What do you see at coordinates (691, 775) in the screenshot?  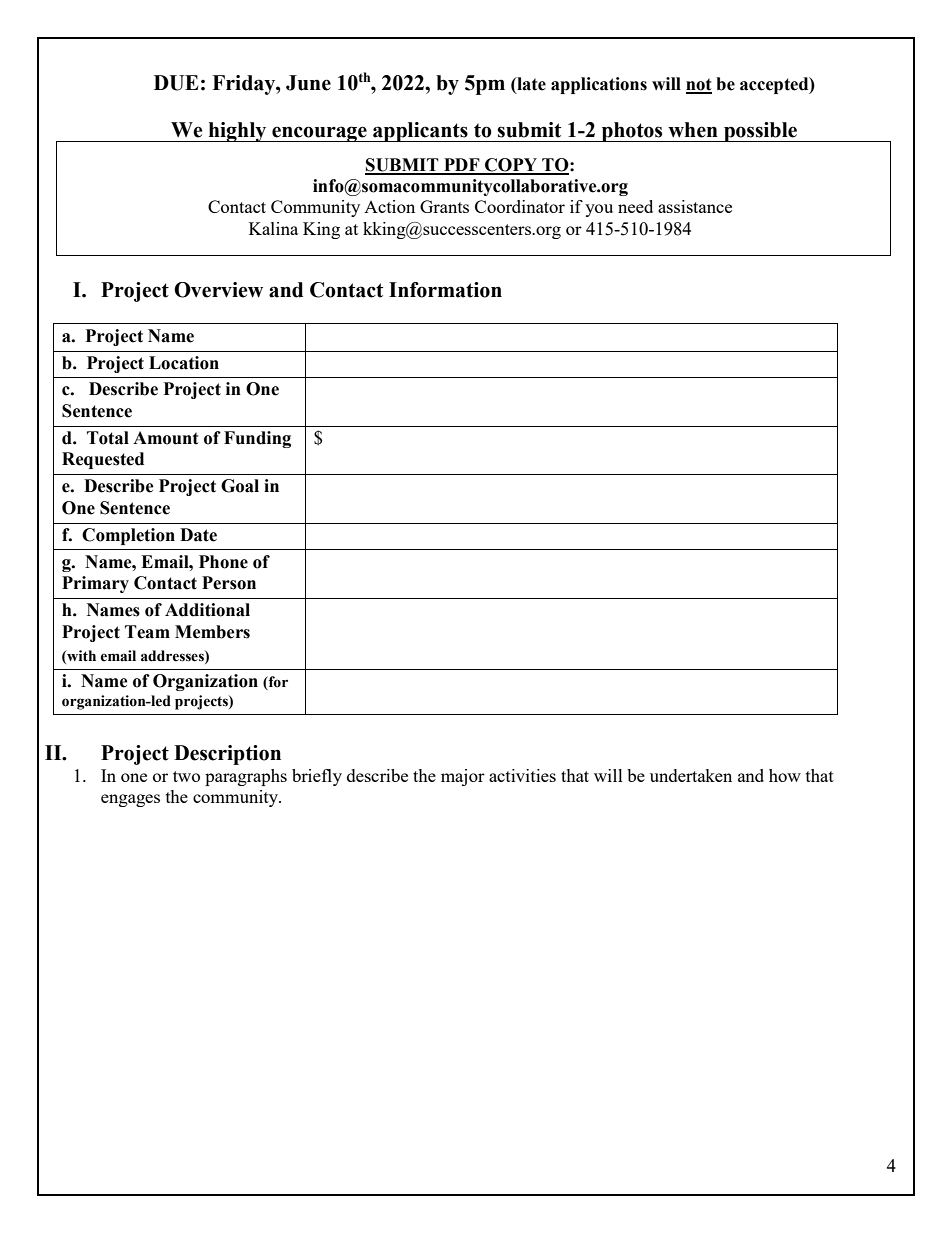 I see `undertaken` at bounding box center [691, 775].
